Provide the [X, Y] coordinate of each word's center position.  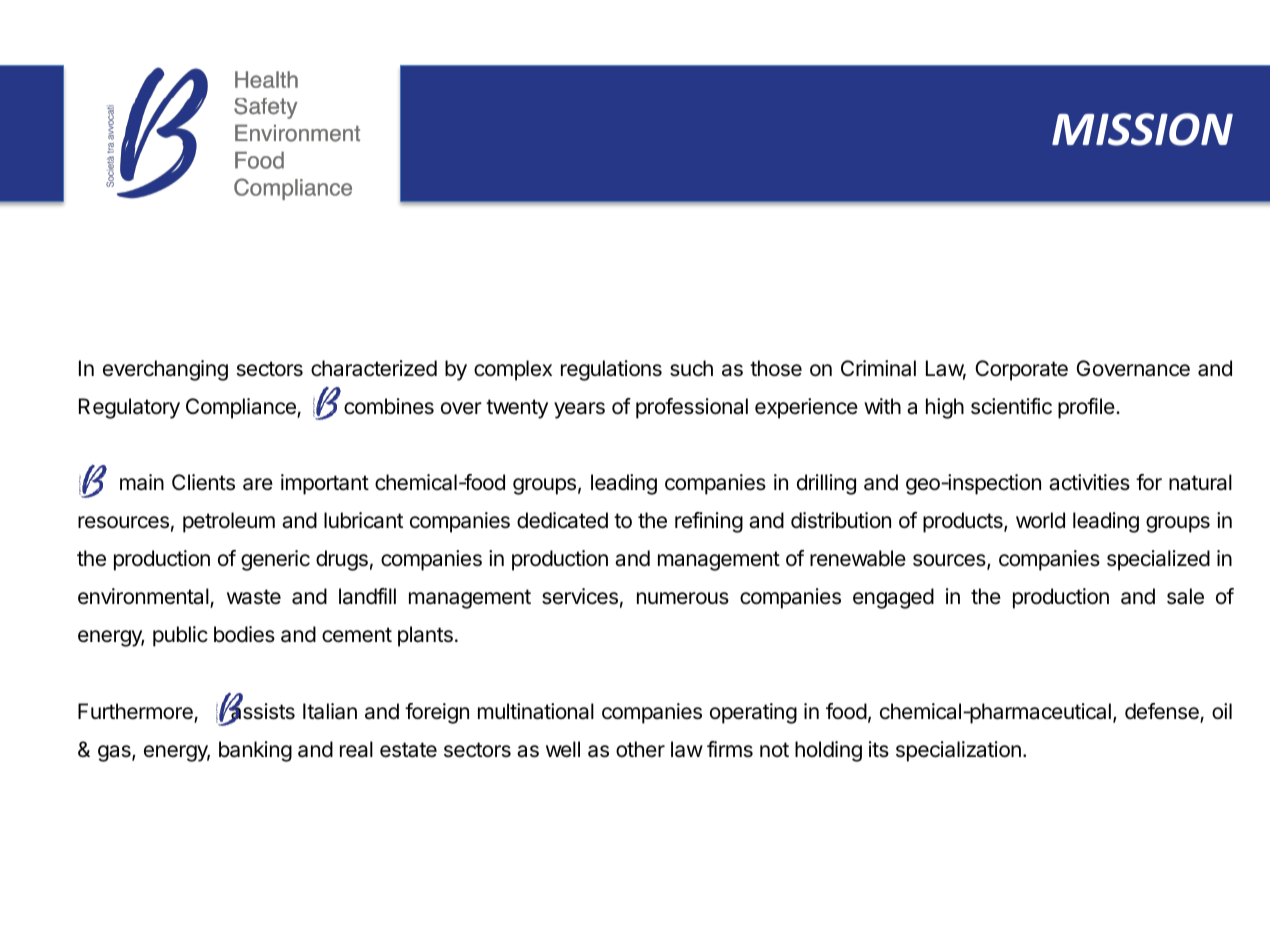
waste [254, 597]
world [1040, 520]
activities [1089, 482]
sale [1185, 596]
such [691, 368]
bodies [244, 634]
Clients [203, 482]
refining [709, 522]
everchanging [165, 370]
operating [753, 713]
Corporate [1021, 370]
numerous [683, 598]
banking [255, 751]
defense [1163, 712]
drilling [826, 484]
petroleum [229, 522]
